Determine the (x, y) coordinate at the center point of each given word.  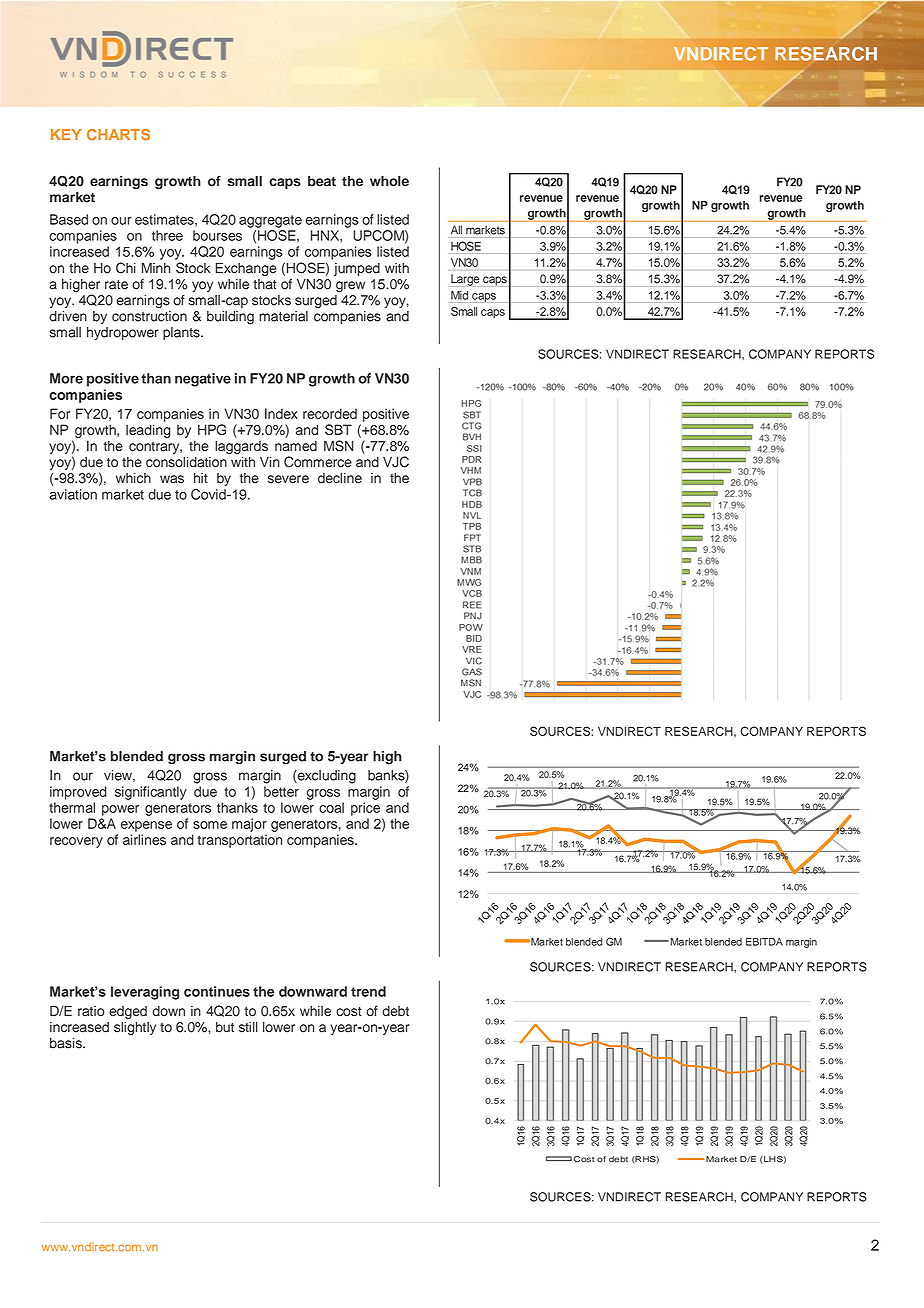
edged (128, 1014)
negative (203, 380)
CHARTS (118, 134)
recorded (330, 413)
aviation (73, 494)
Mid (459, 295)
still (248, 1027)
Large (465, 280)
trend (368, 991)
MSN (338, 446)
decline (340, 478)
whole (389, 181)
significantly (151, 793)
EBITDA (764, 942)
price (365, 809)
